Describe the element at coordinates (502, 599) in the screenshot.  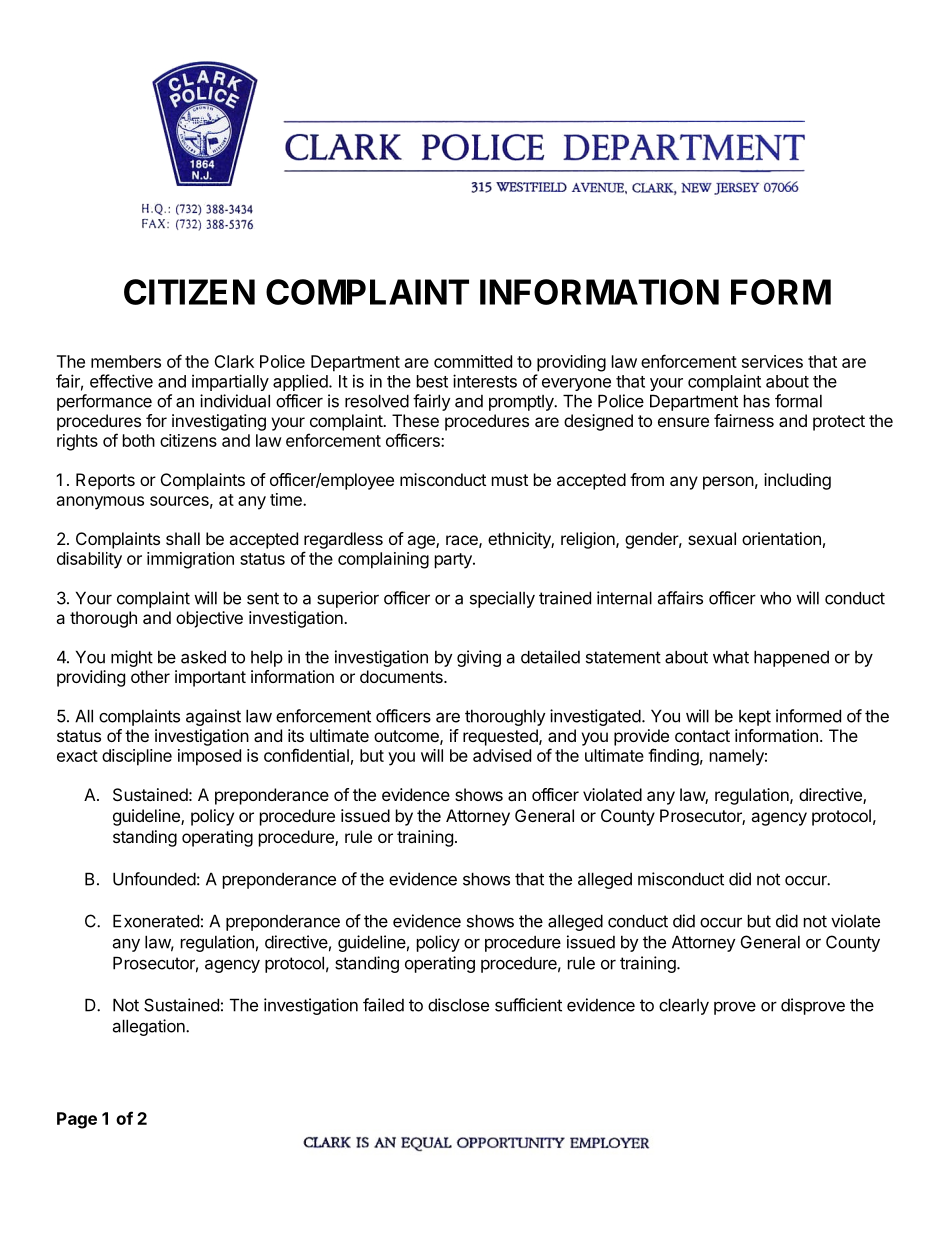
I see `specially` at that location.
